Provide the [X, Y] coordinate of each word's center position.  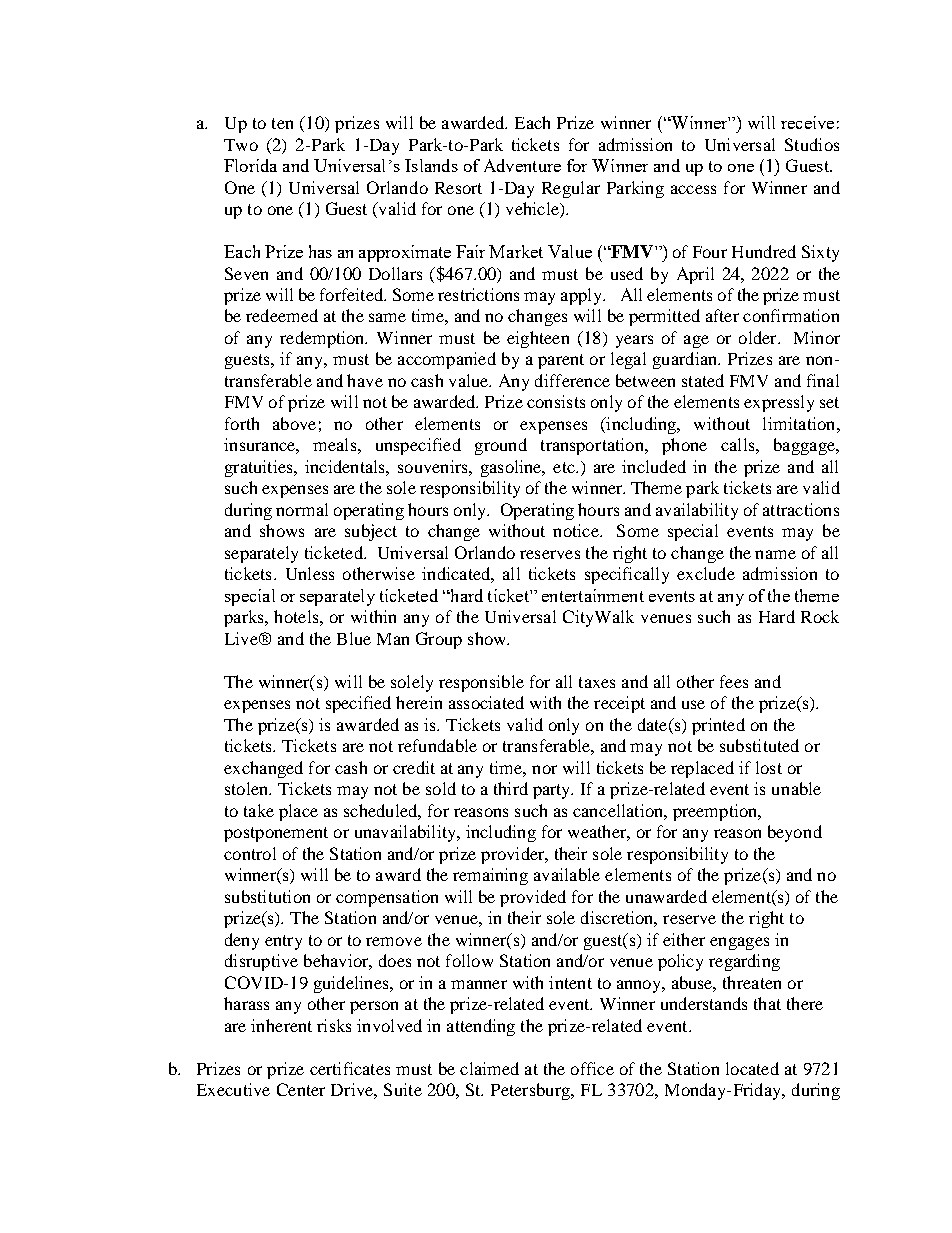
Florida [250, 165]
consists [556, 401]
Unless [310, 573]
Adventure [522, 165]
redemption [323, 339]
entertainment [593, 595]
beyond [795, 833]
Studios [812, 144]
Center [301, 1089]
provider [514, 855]
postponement [276, 834]
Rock [820, 616]
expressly [779, 403]
